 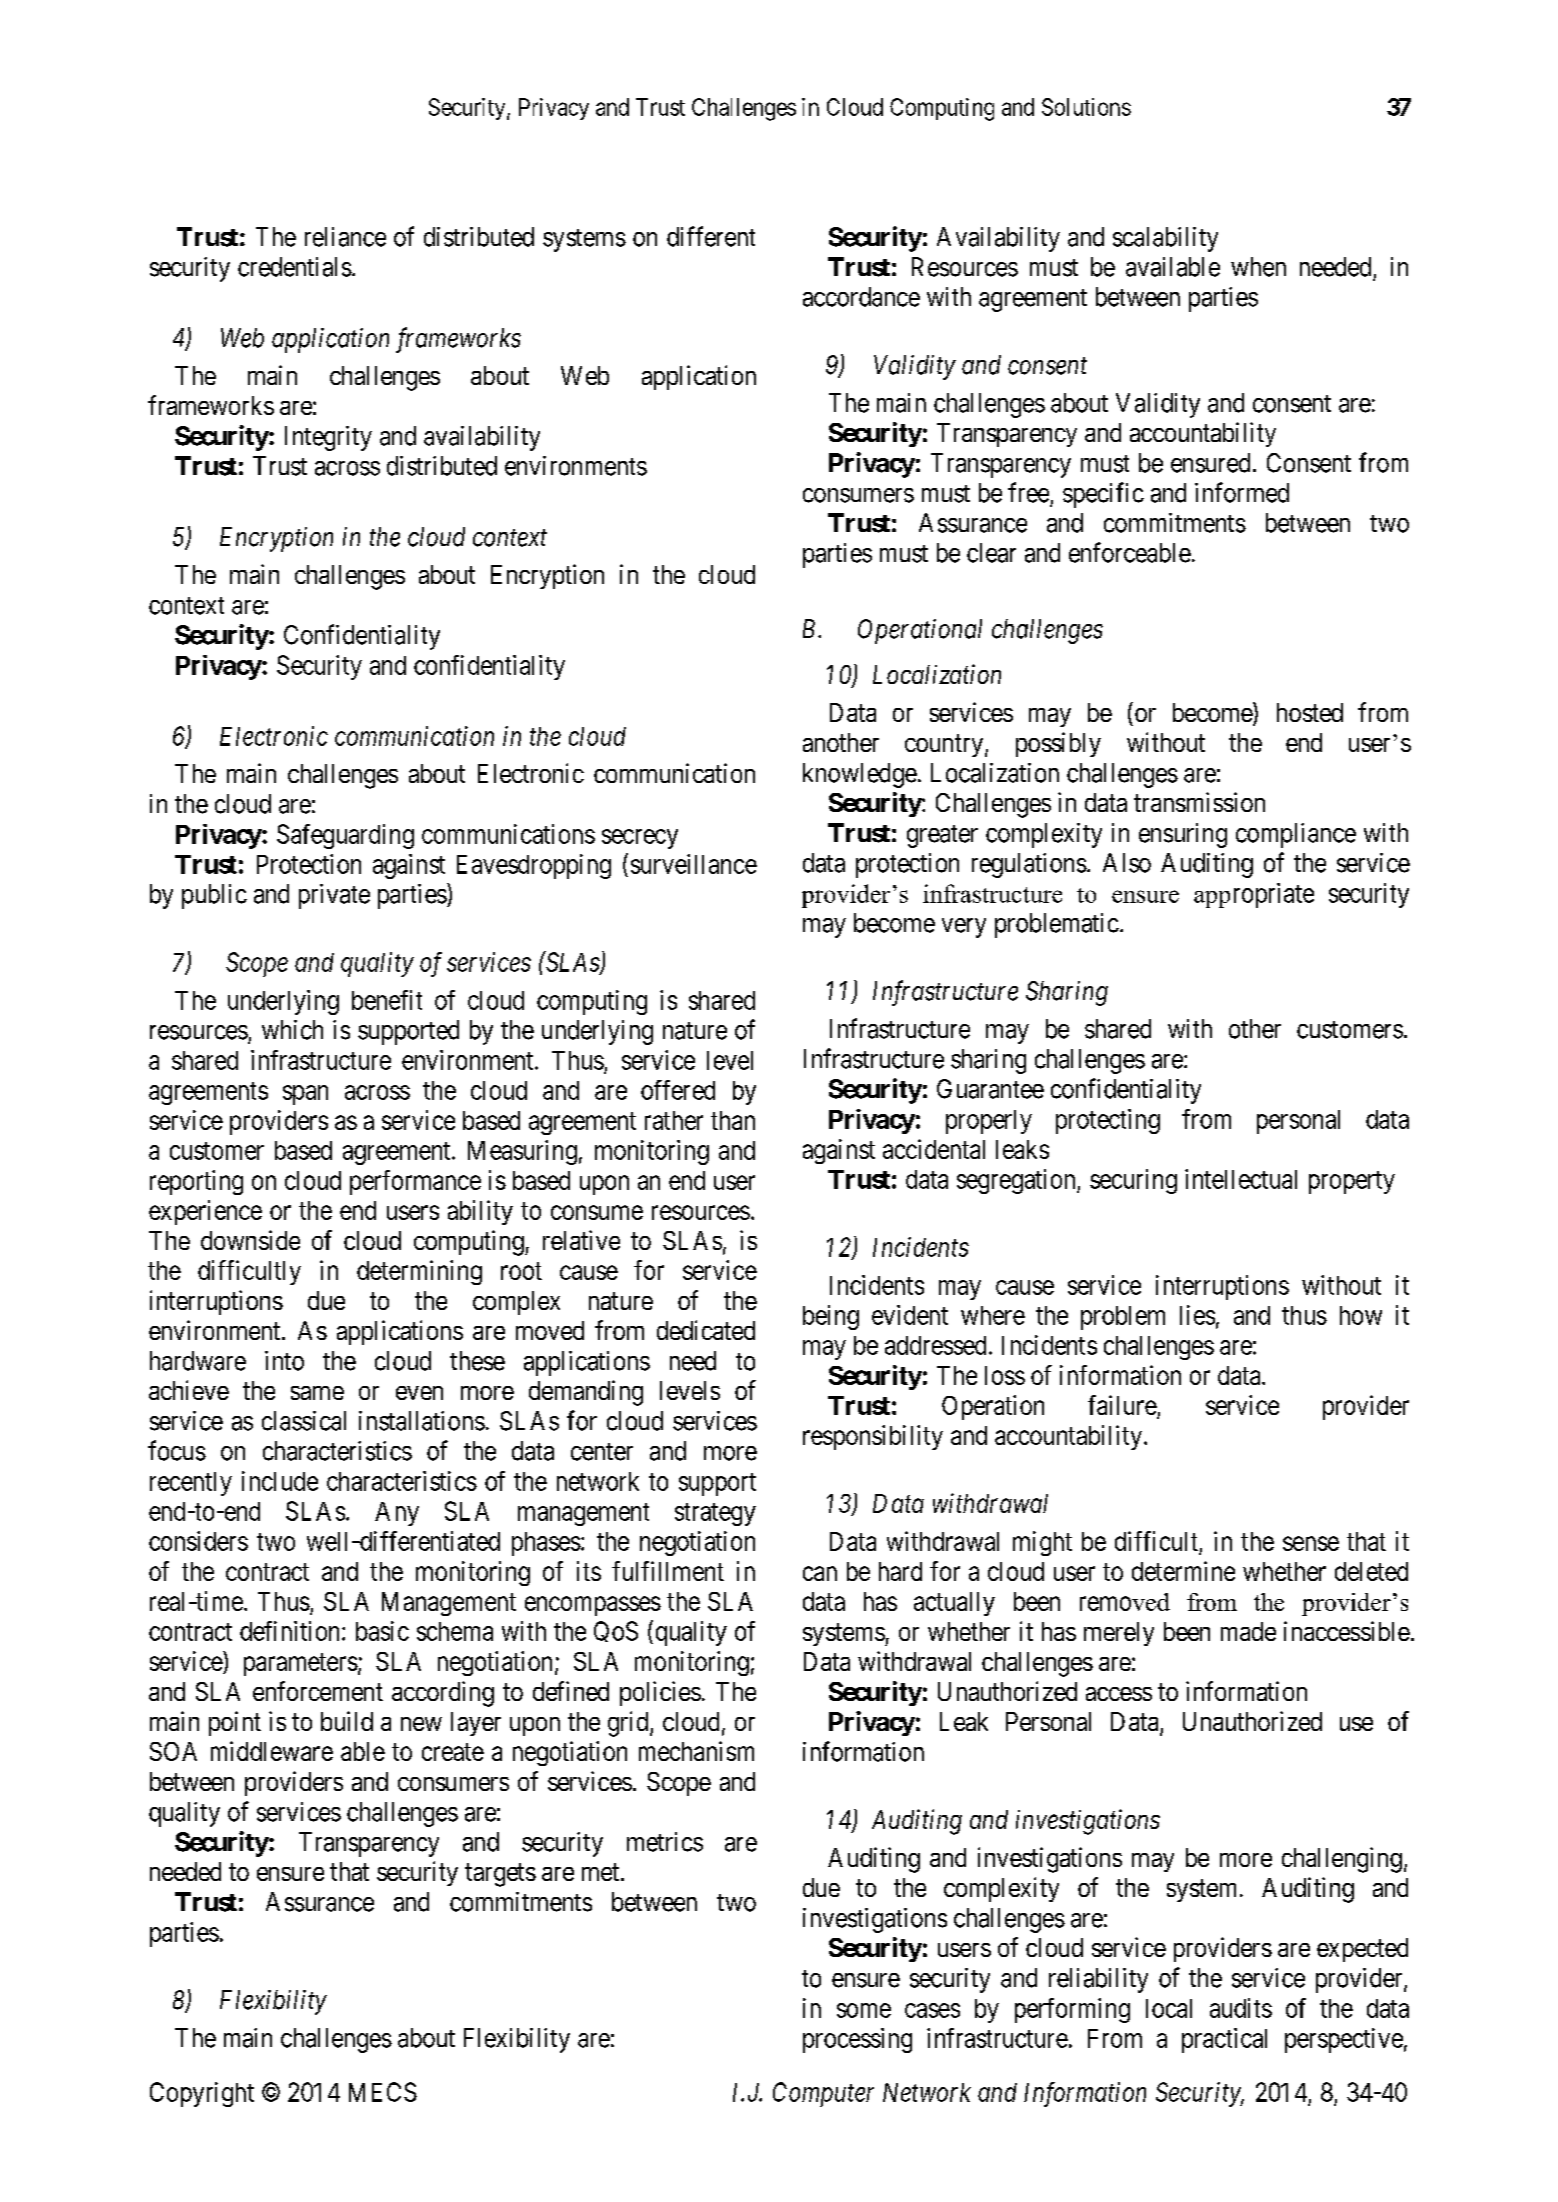 I want to click on than, so click(x=733, y=1120).
